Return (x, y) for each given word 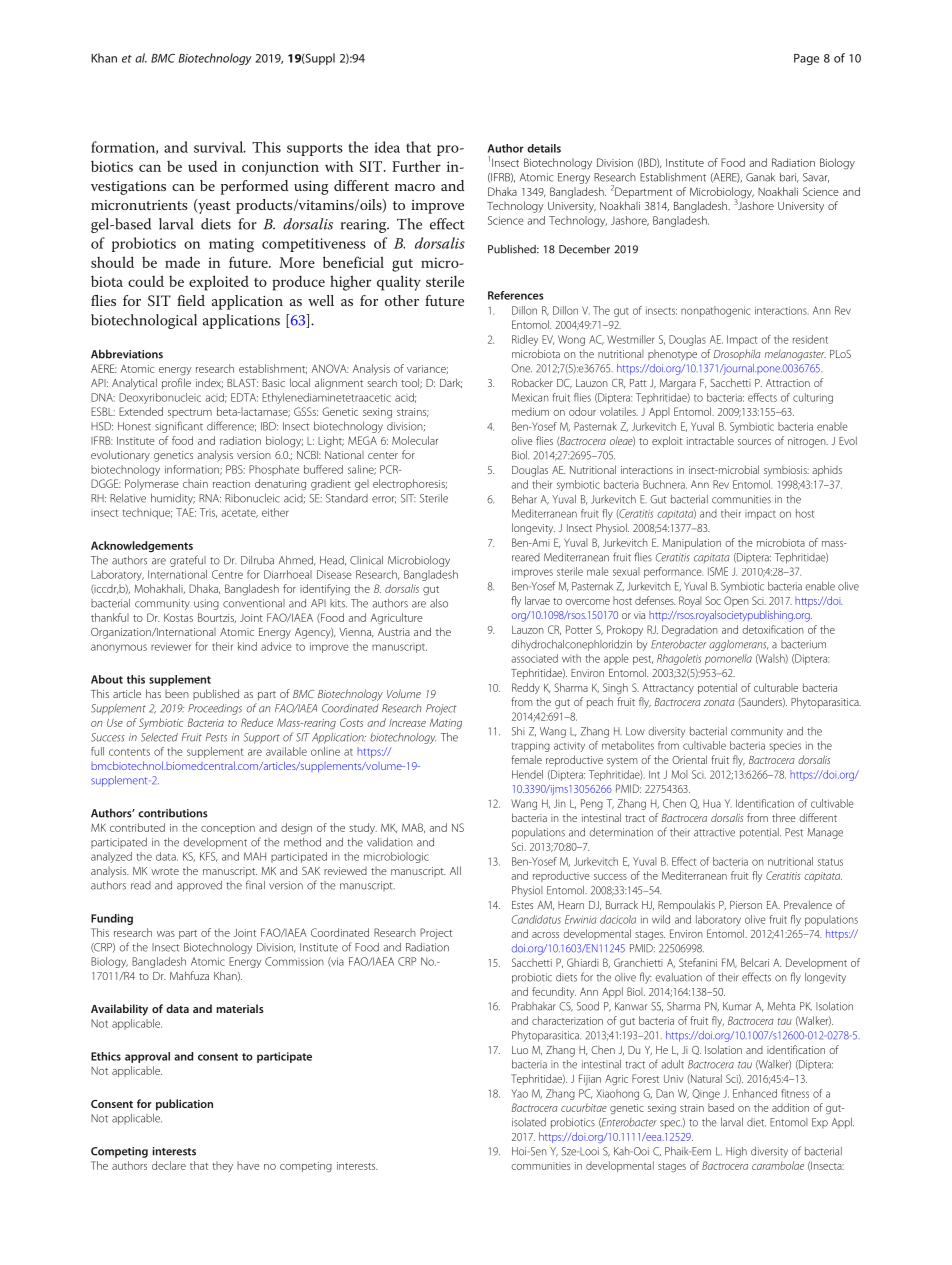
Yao (519, 1093)
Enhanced (755, 1093)
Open (736, 601)
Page (806, 59)
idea (387, 147)
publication (184, 1105)
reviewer (171, 647)
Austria (394, 632)
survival (220, 147)
